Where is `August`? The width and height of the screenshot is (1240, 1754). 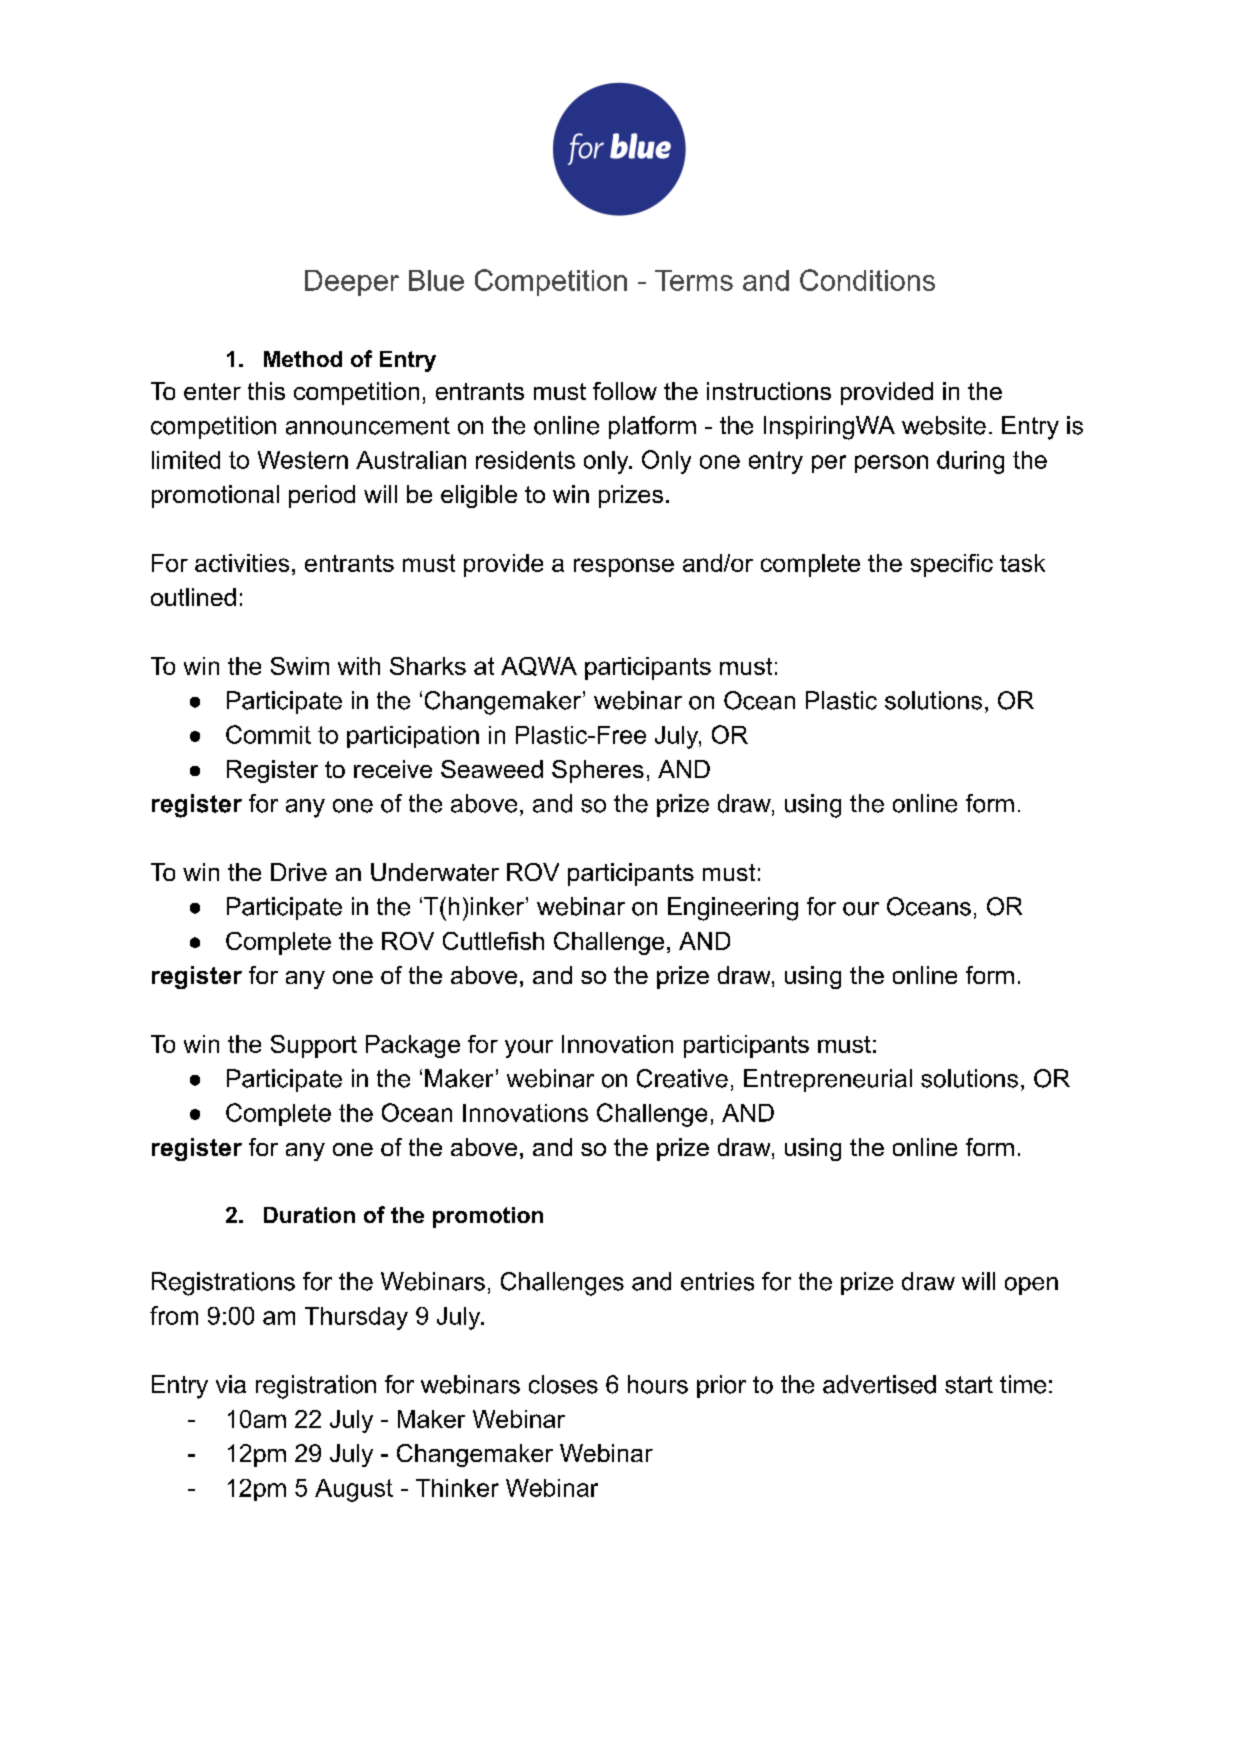
August is located at coordinates (354, 1490).
